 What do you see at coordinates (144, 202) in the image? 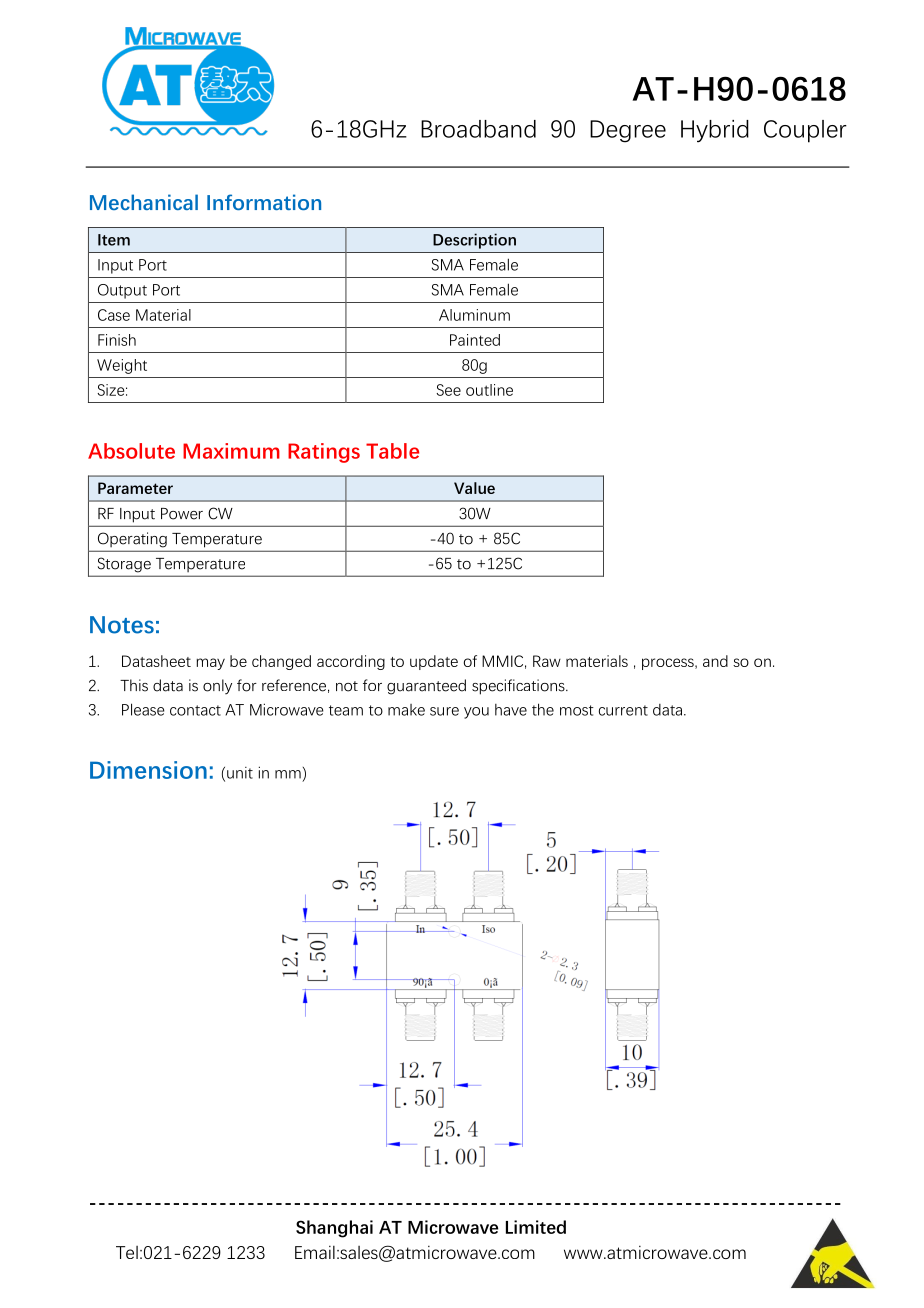
I see `Mechanical` at bounding box center [144, 202].
